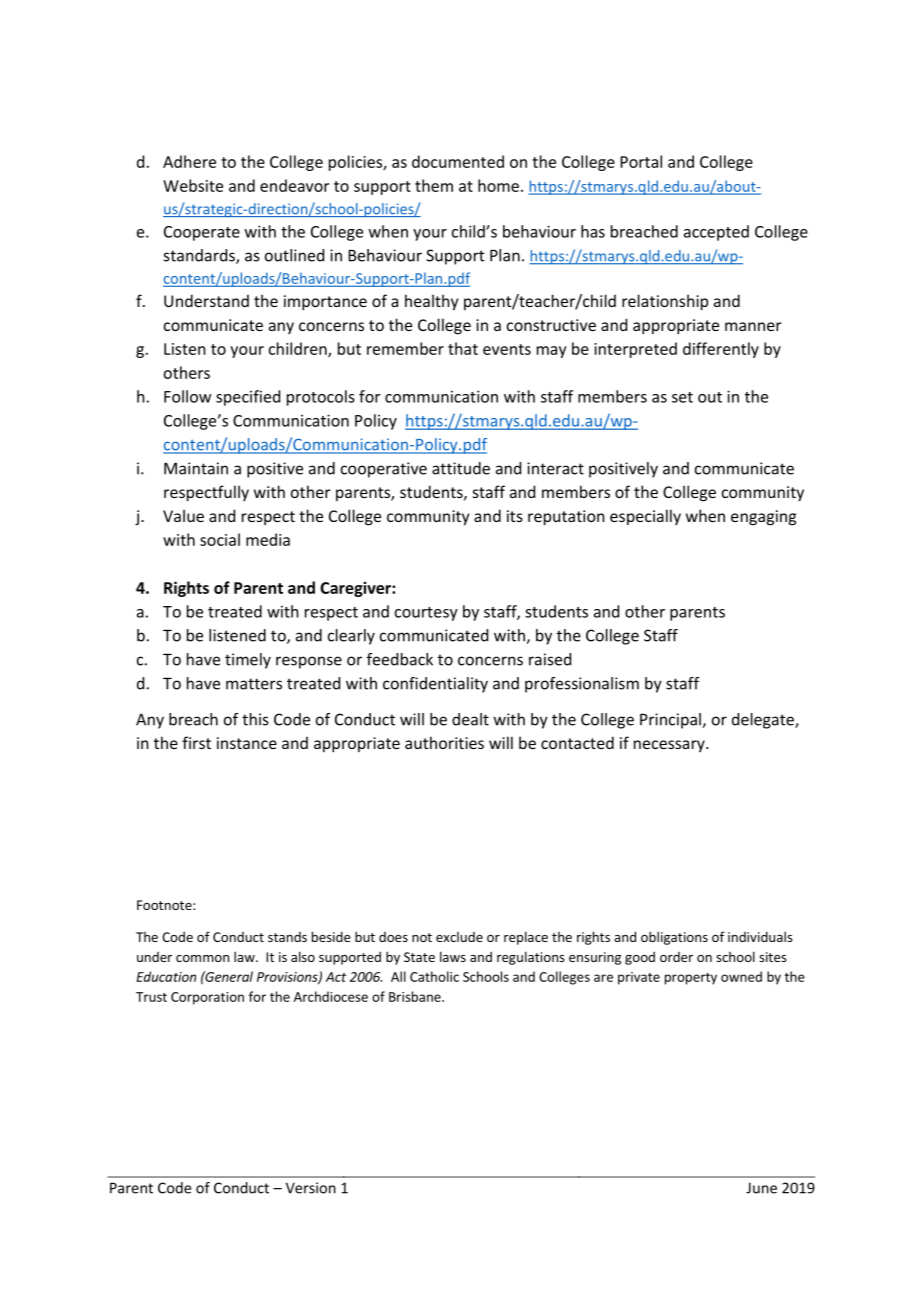 The image size is (924, 1308). I want to click on Principal, so click(671, 721).
